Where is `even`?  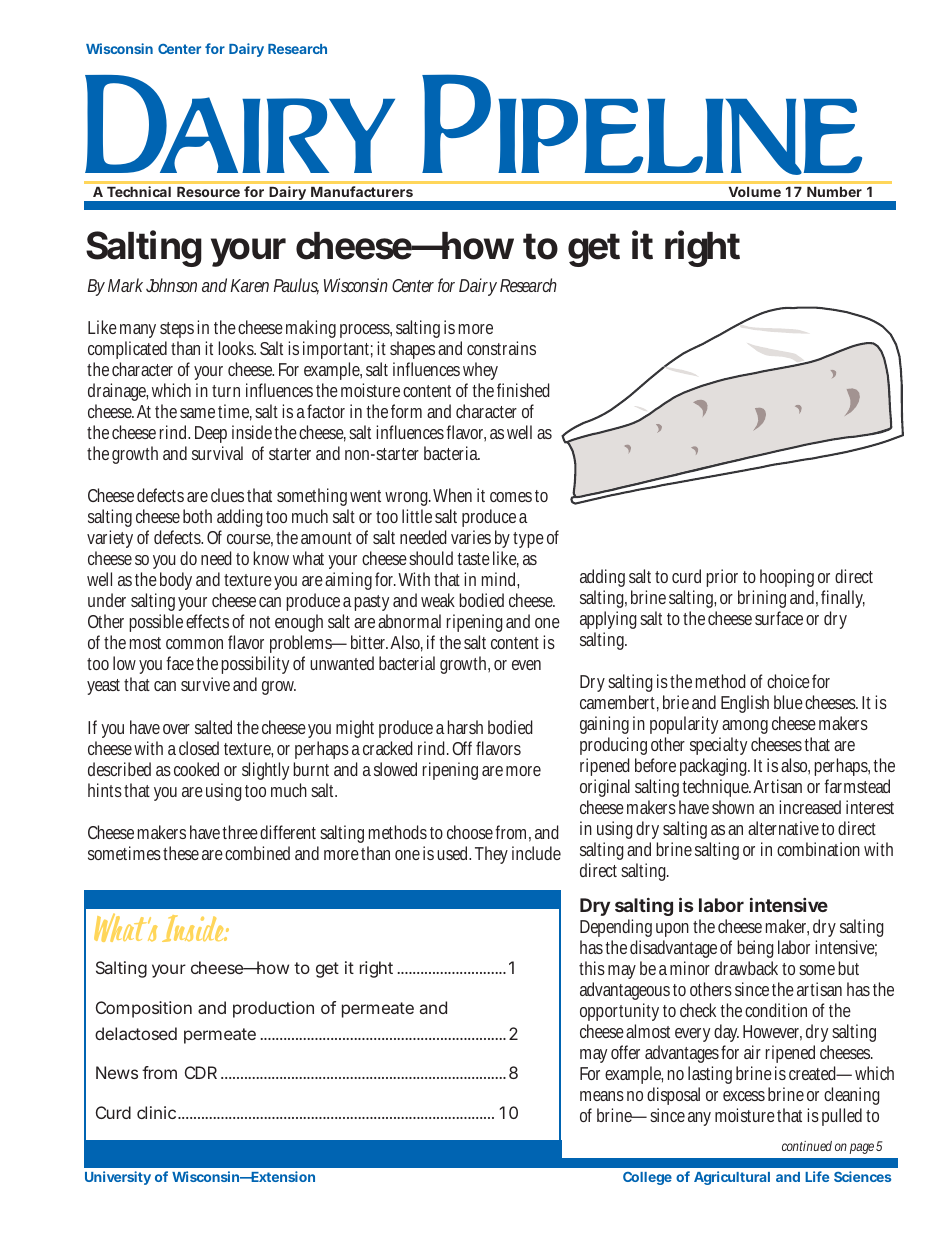 even is located at coordinates (526, 665).
